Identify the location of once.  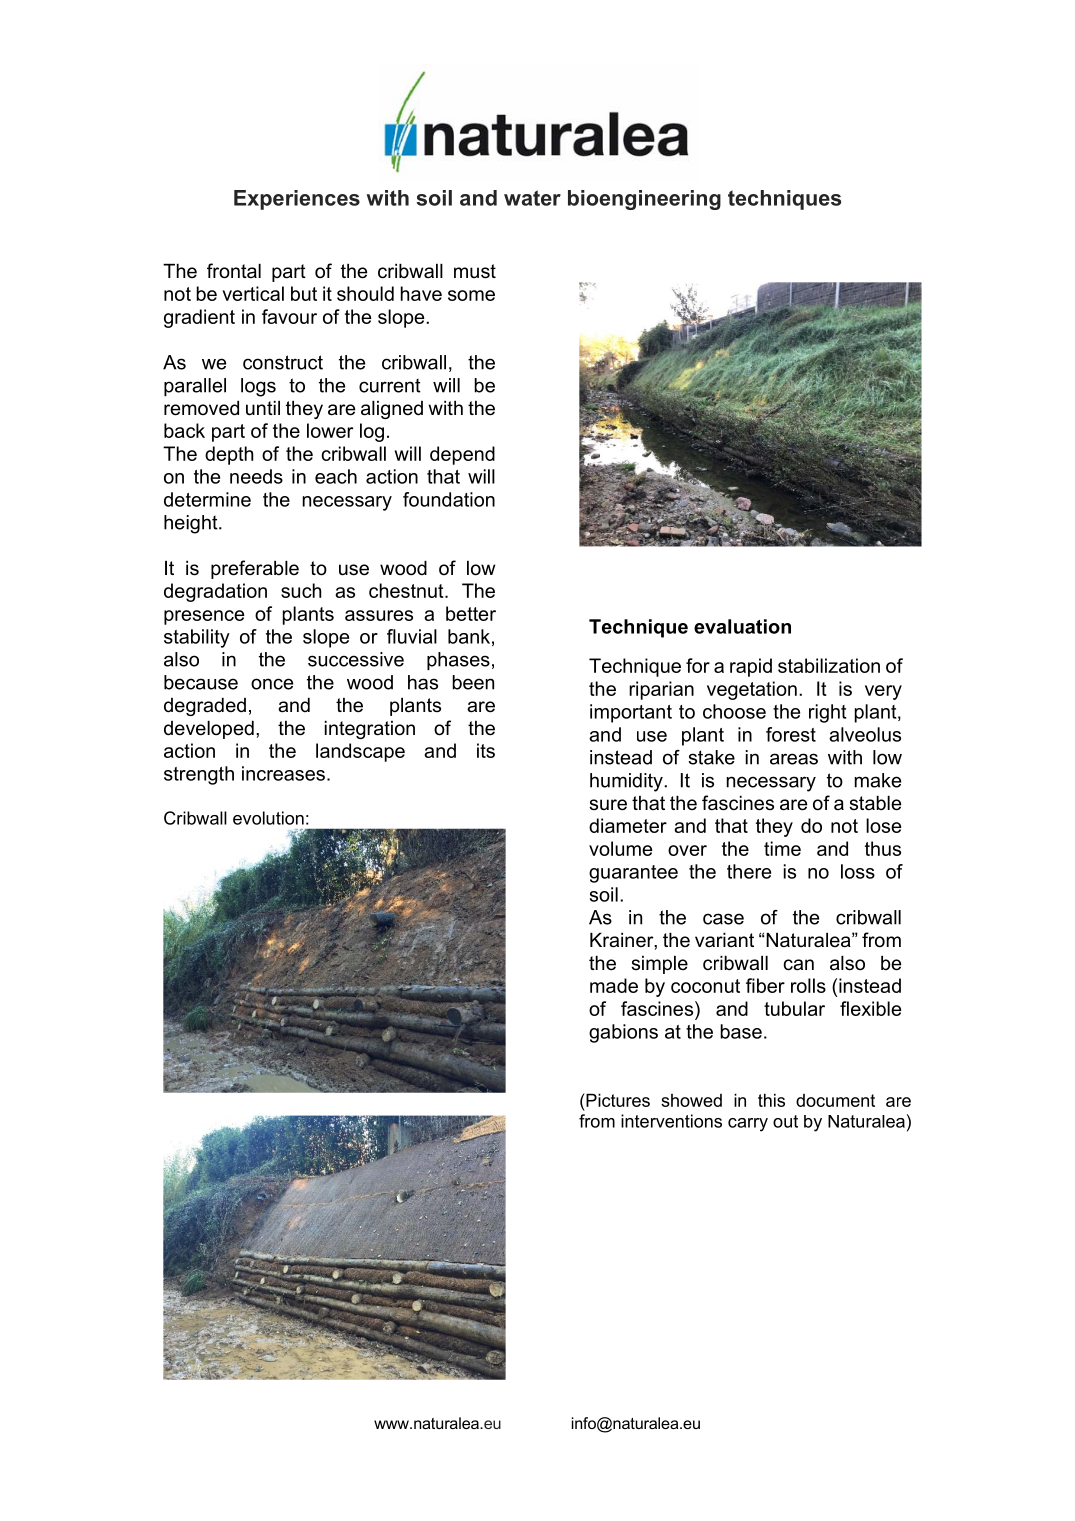
(272, 684).
